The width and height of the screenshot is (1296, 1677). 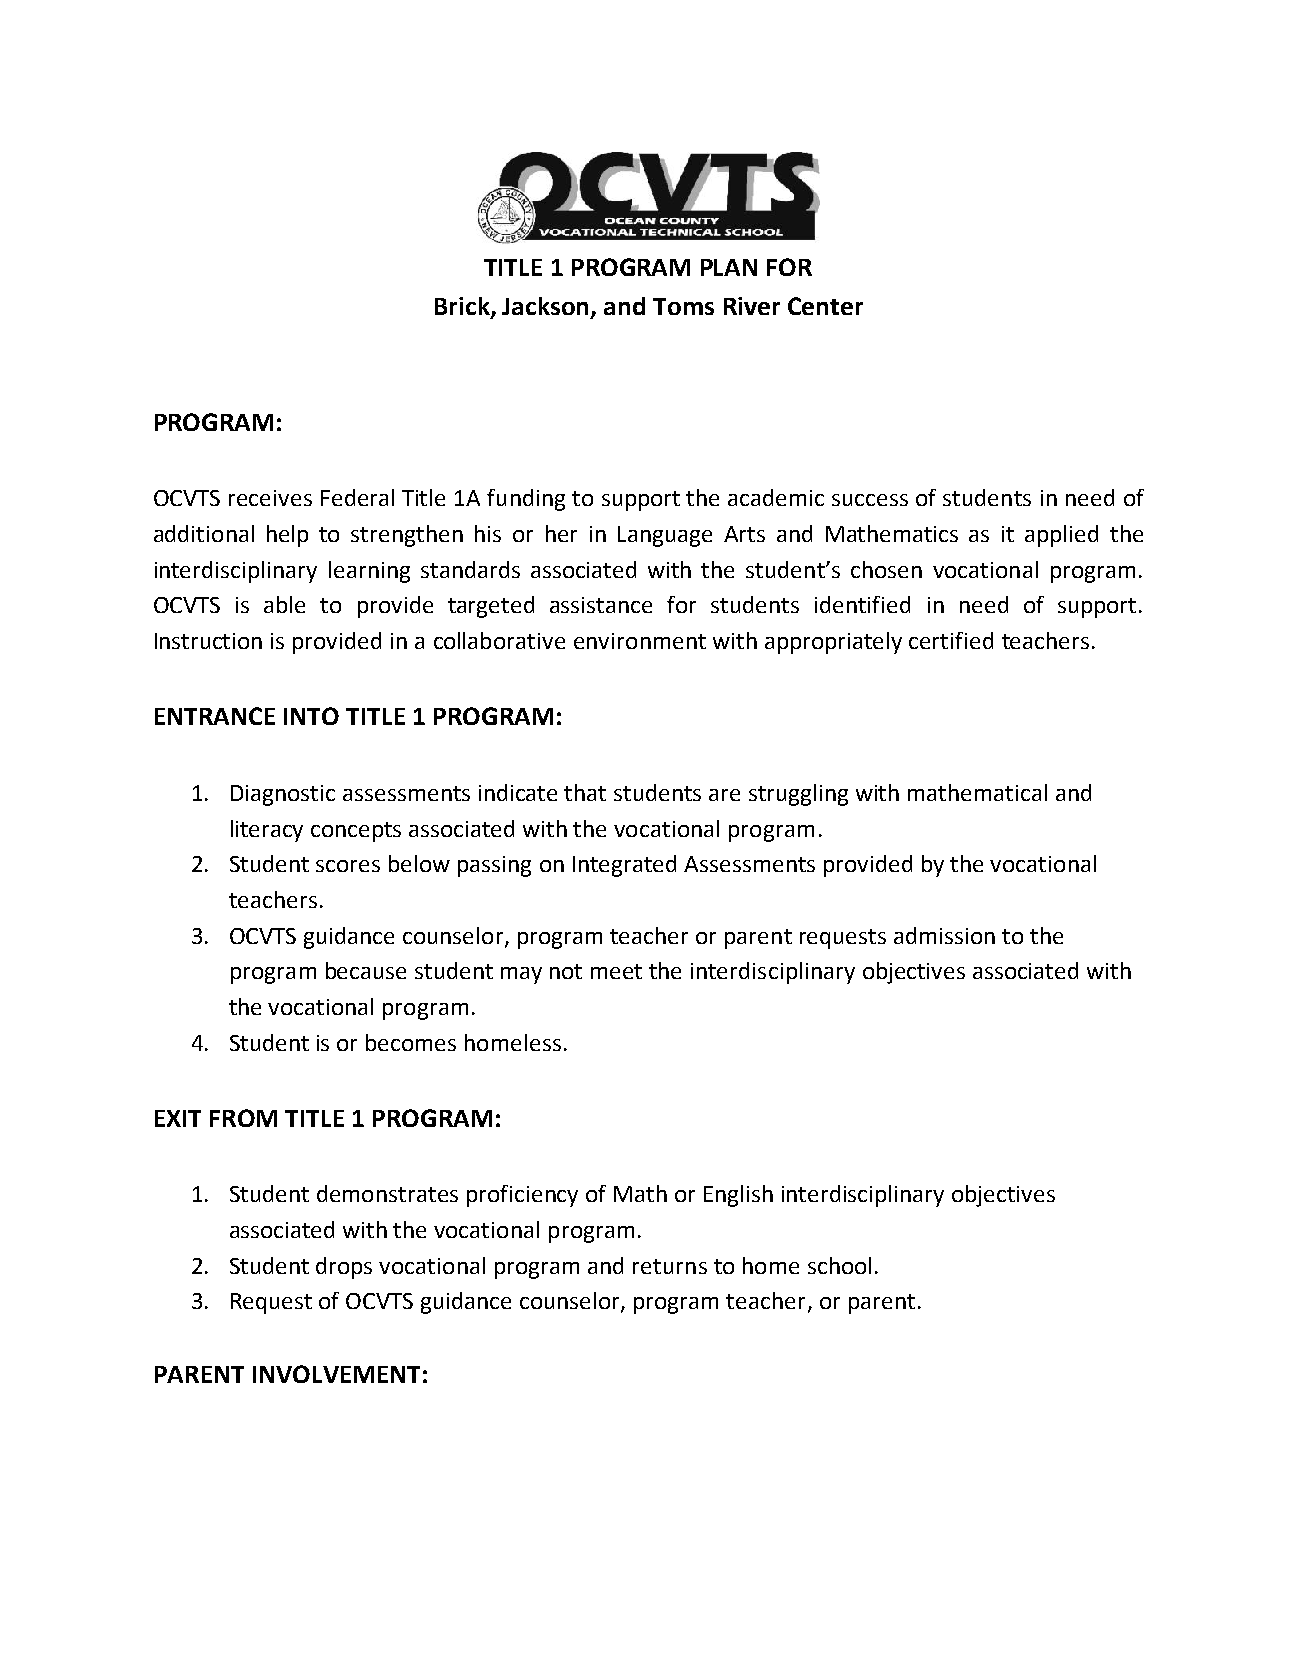 What do you see at coordinates (944, 935) in the screenshot?
I see `admission` at bounding box center [944, 935].
